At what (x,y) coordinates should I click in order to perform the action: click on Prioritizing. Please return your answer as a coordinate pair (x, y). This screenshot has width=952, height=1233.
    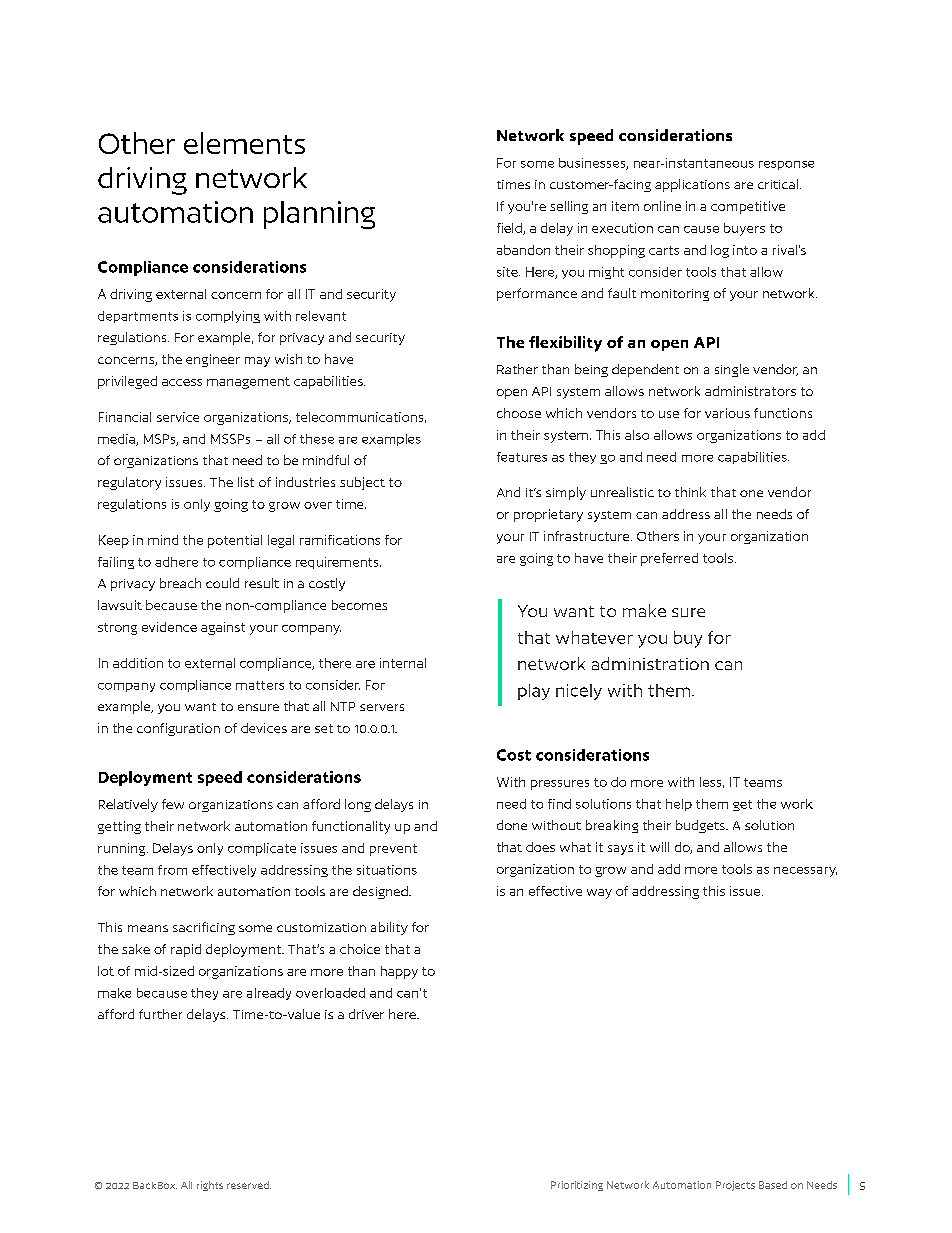
    Looking at the image, I should click on (577, 1186).
